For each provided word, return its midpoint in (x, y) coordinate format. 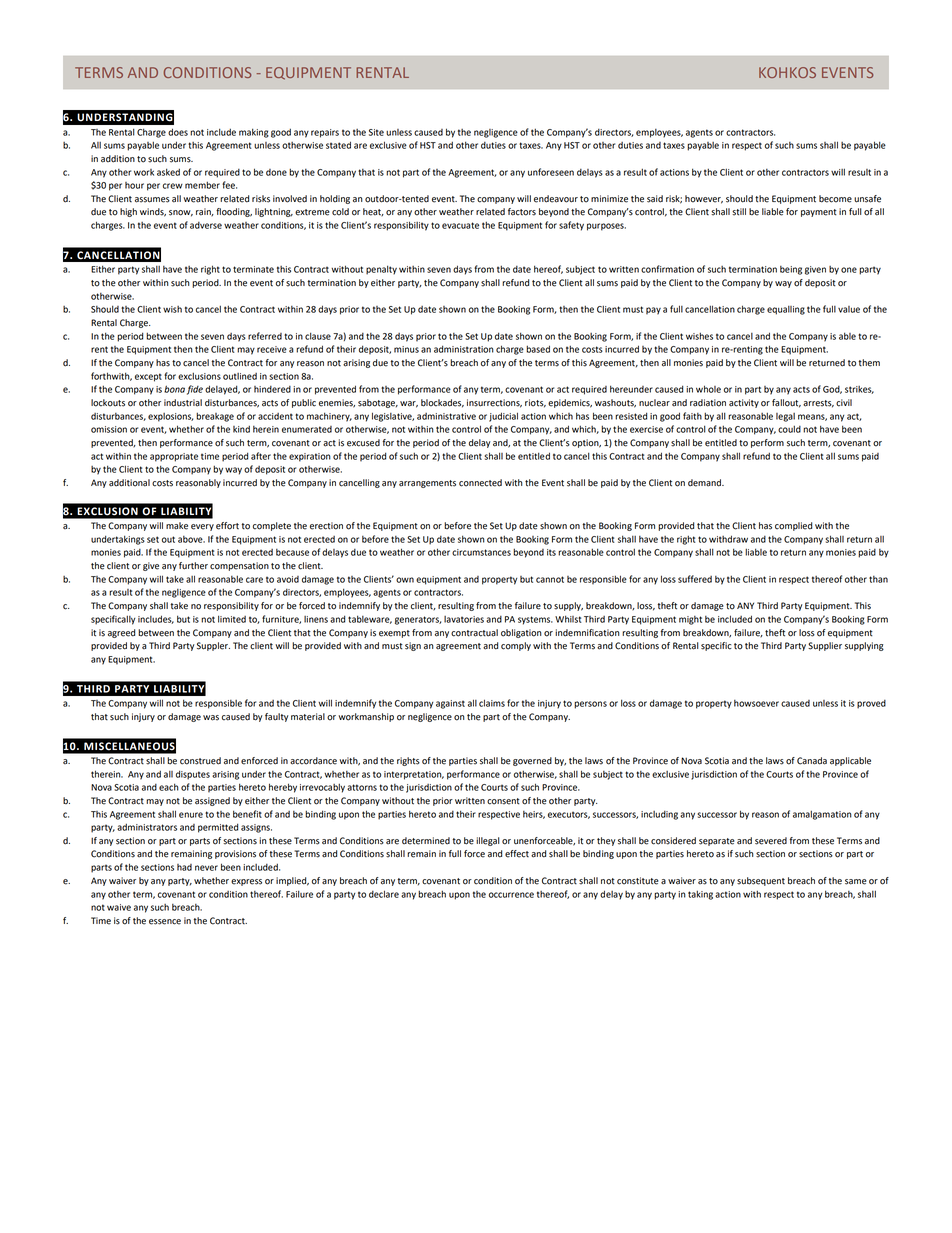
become (835, 199)
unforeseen (551, 172)
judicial (503, 417)
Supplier (825, 646)
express (246, 882)
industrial (183, 403)
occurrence (511, 895)
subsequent (761, 881)
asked (168, 172)
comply (516, 646)
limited (232, 619)
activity (744, 403)
